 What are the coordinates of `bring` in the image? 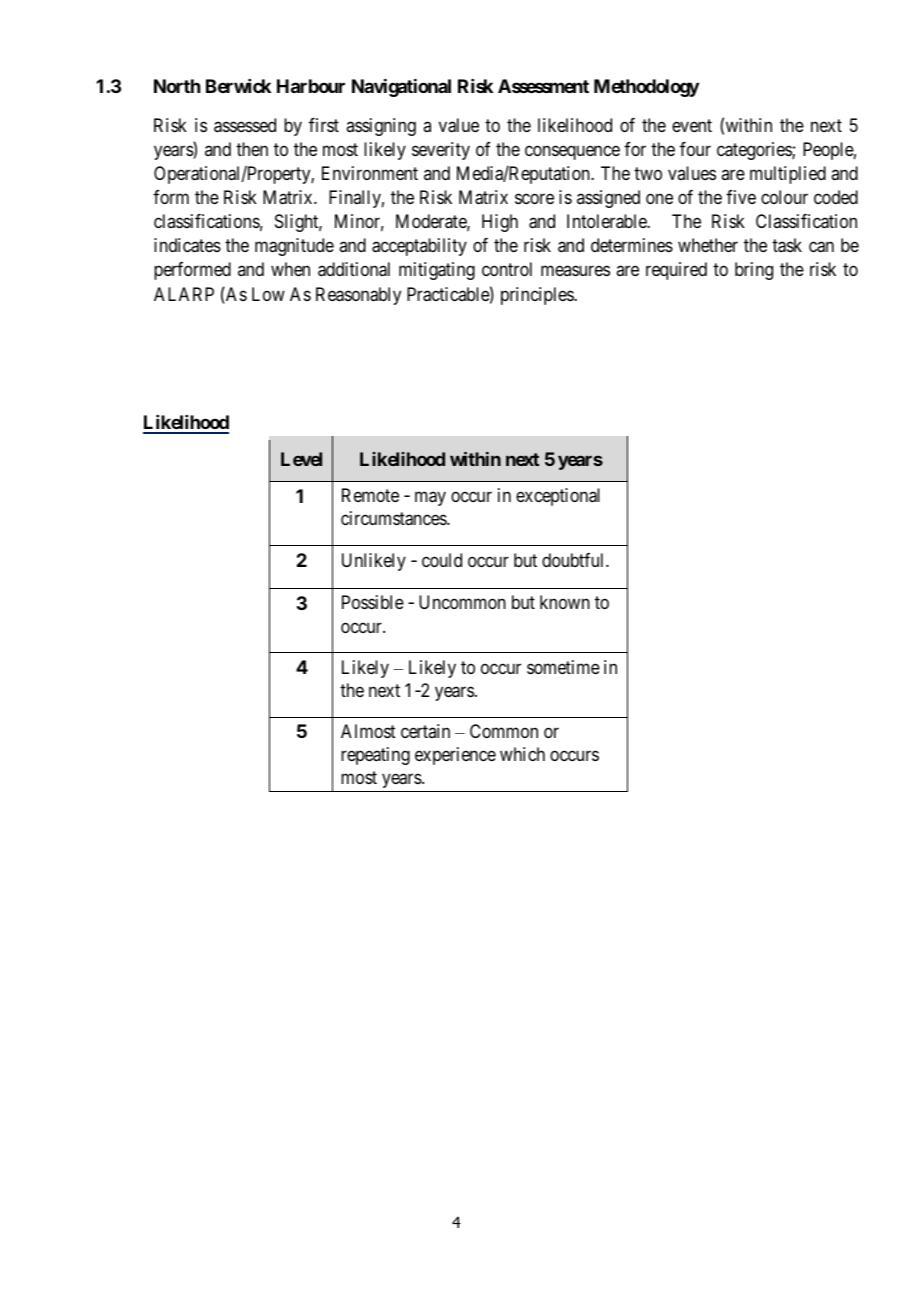 It's located at (754, 271).
